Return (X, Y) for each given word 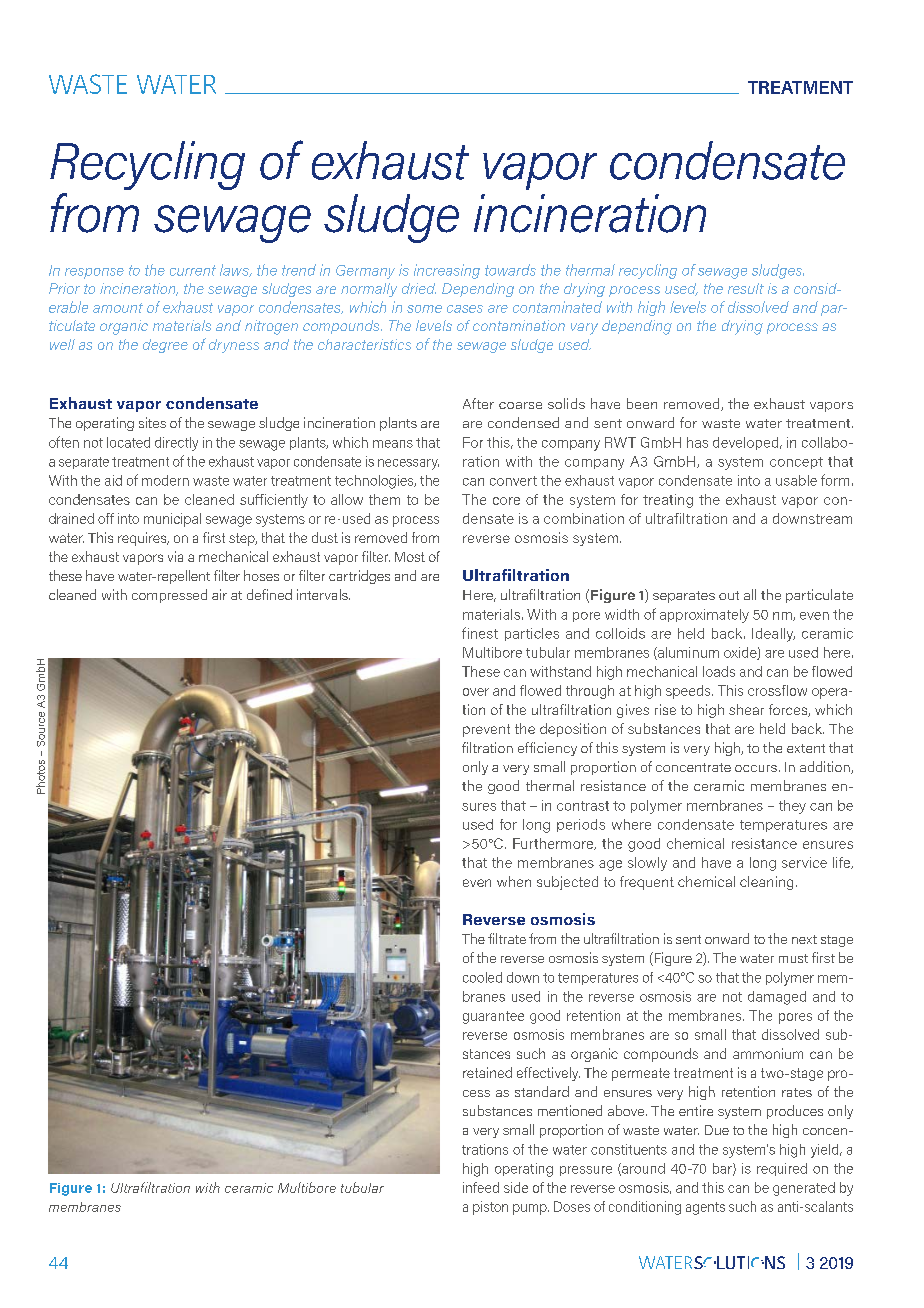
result (746, 288)
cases (465, 309)
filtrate (507, 938)
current (193, 270)
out (729, 595)
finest (480, 633)
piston (490, 1208)
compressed (169, 596)
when (514, 881)
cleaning (766, 883)
